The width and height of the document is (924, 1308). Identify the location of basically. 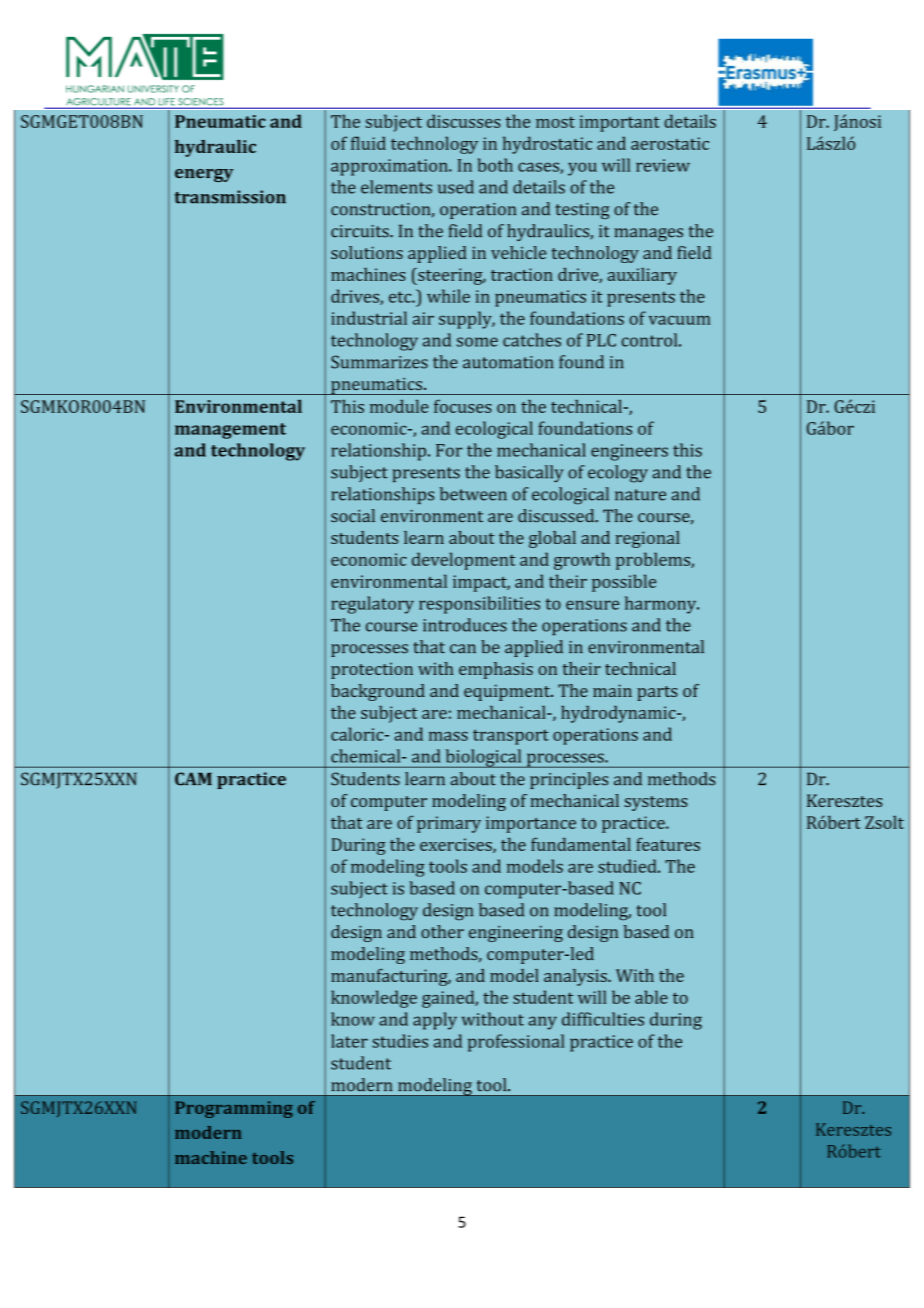
(529, 473).
